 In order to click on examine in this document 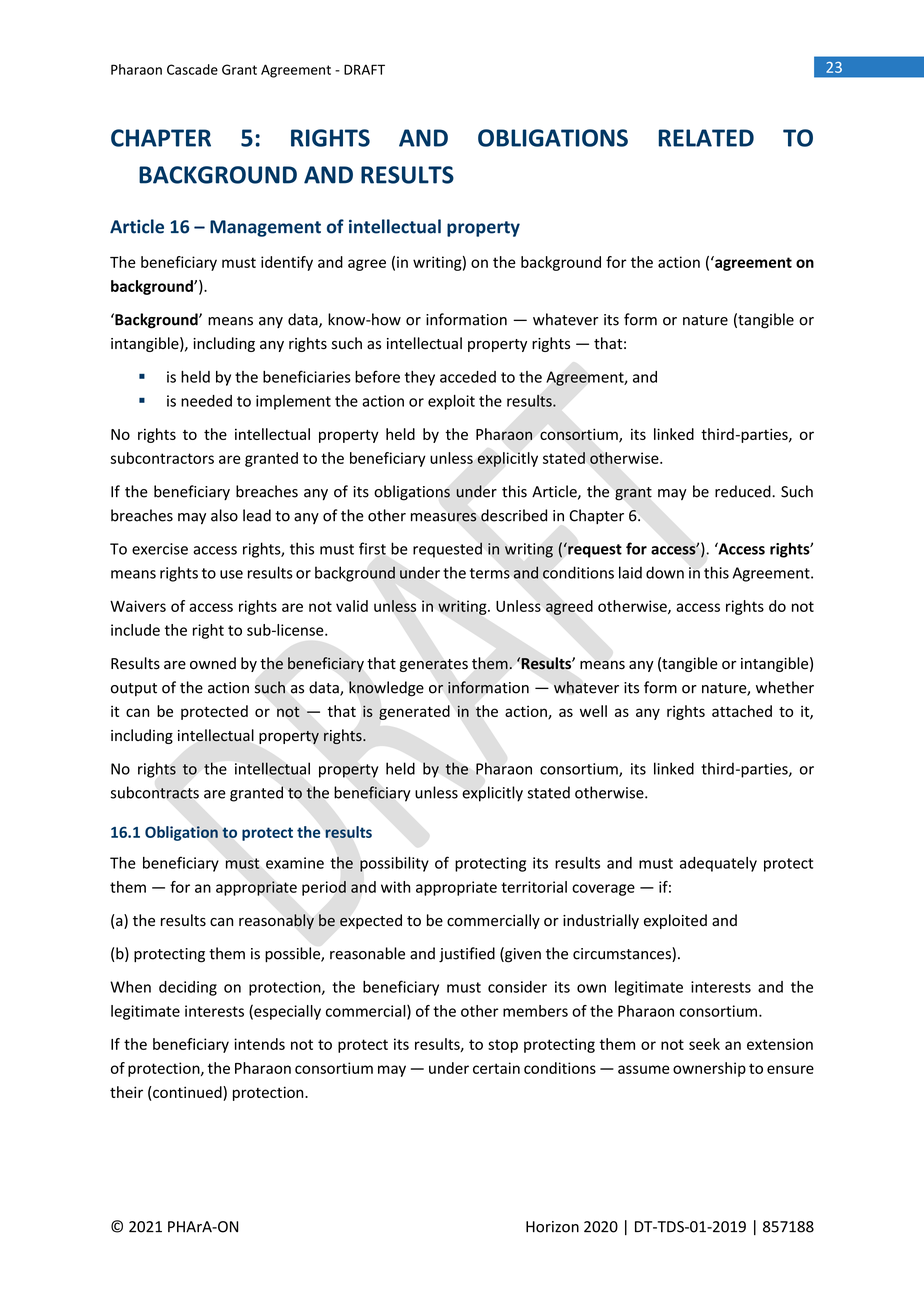, I will do `click(295, 863)`.
